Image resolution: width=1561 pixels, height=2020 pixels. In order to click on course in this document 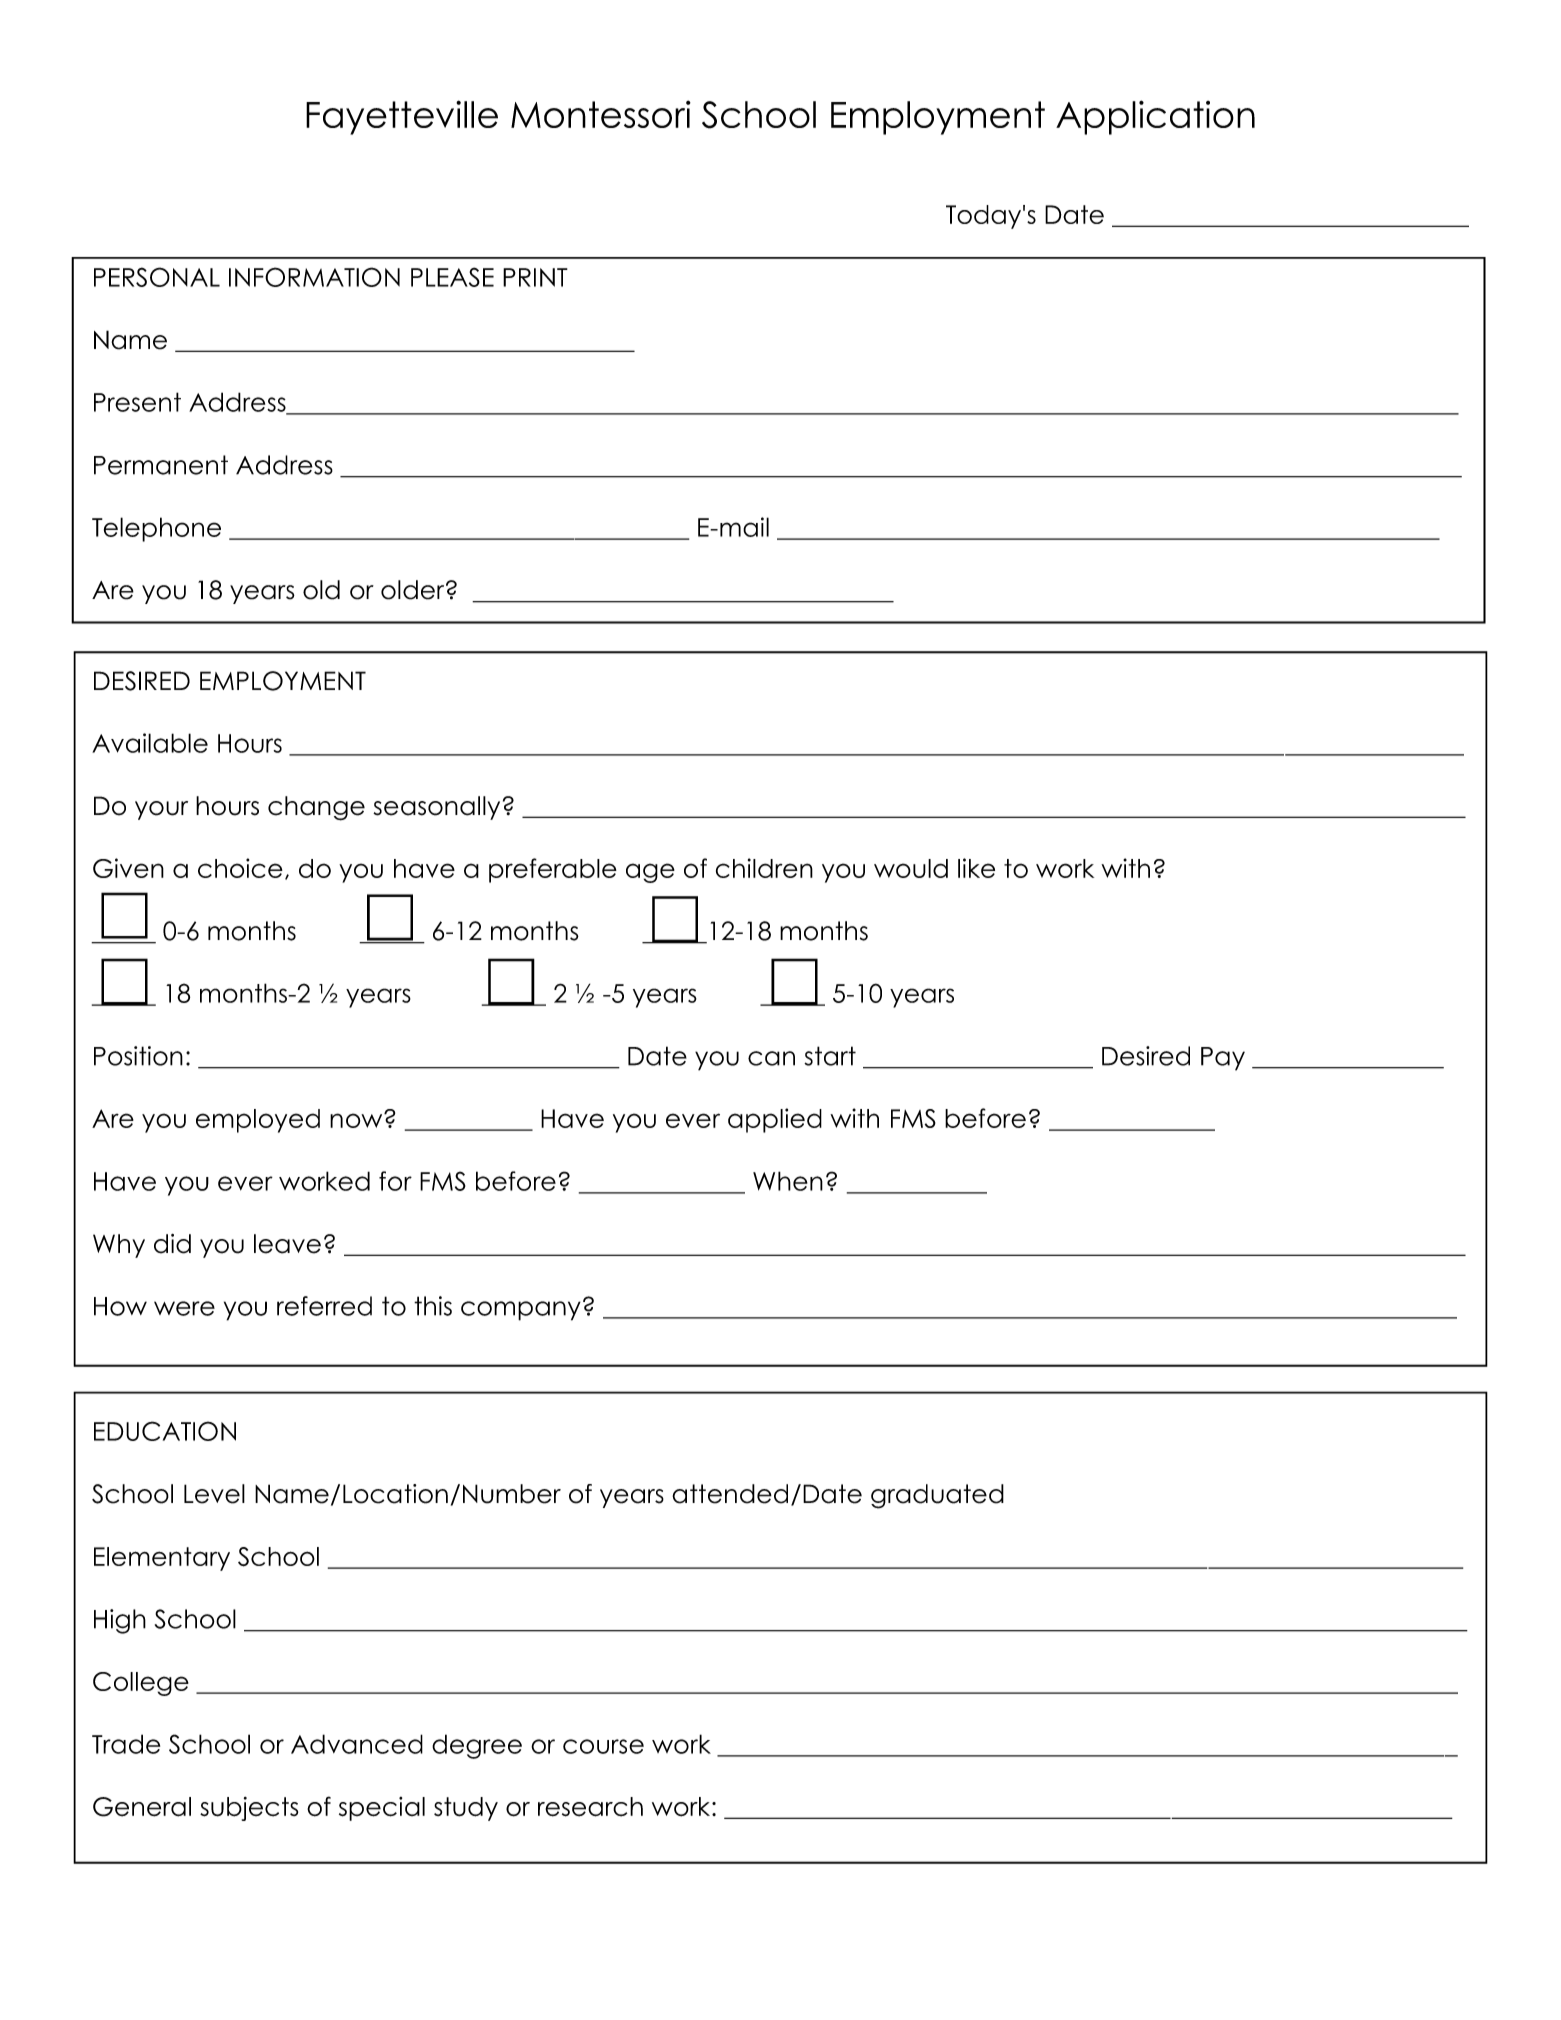, I will do `click(603, 1746)`.
